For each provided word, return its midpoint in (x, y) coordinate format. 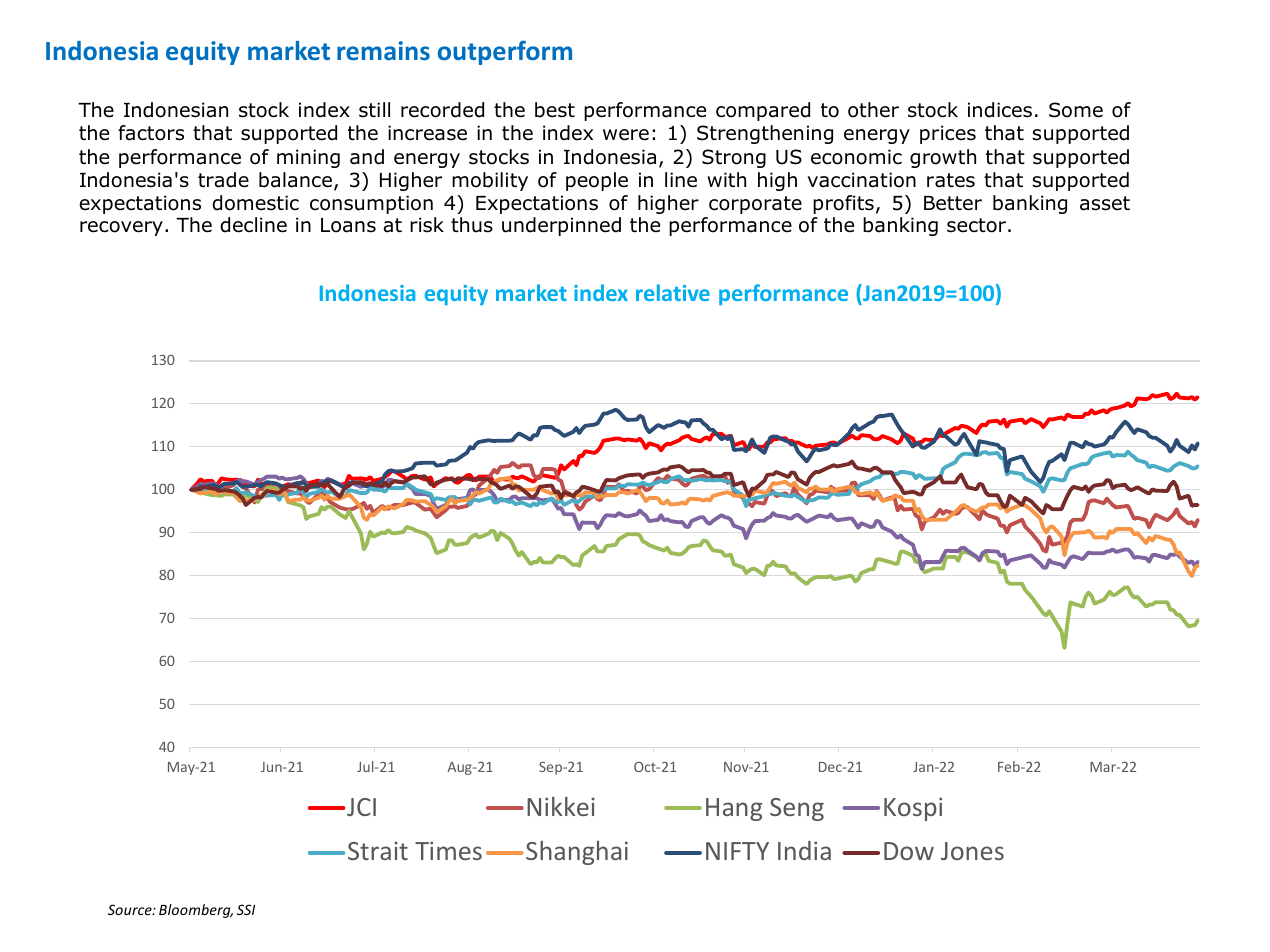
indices (1000, 110)
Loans (348, 225)
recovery (121, 228)
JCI (361, 807)
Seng (797, 809)
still (374, 110)
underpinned (561, 226)
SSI (246, 909)
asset (1105, 203)
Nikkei (561, 806)
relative (673, 292)
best (555, 110)
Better (953, 203)
